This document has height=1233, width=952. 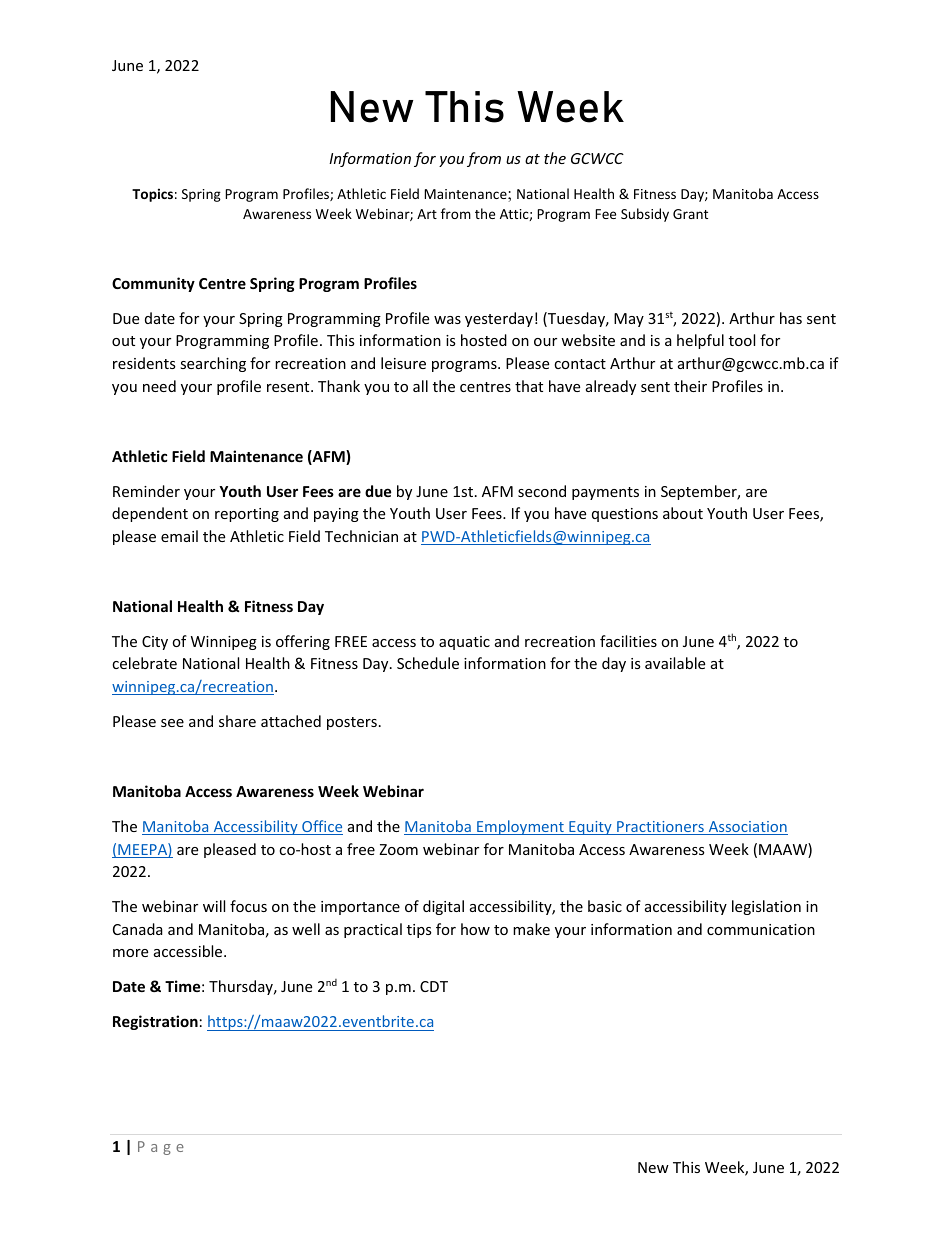 I want to click on Technician, so click(x=361, y=536).
